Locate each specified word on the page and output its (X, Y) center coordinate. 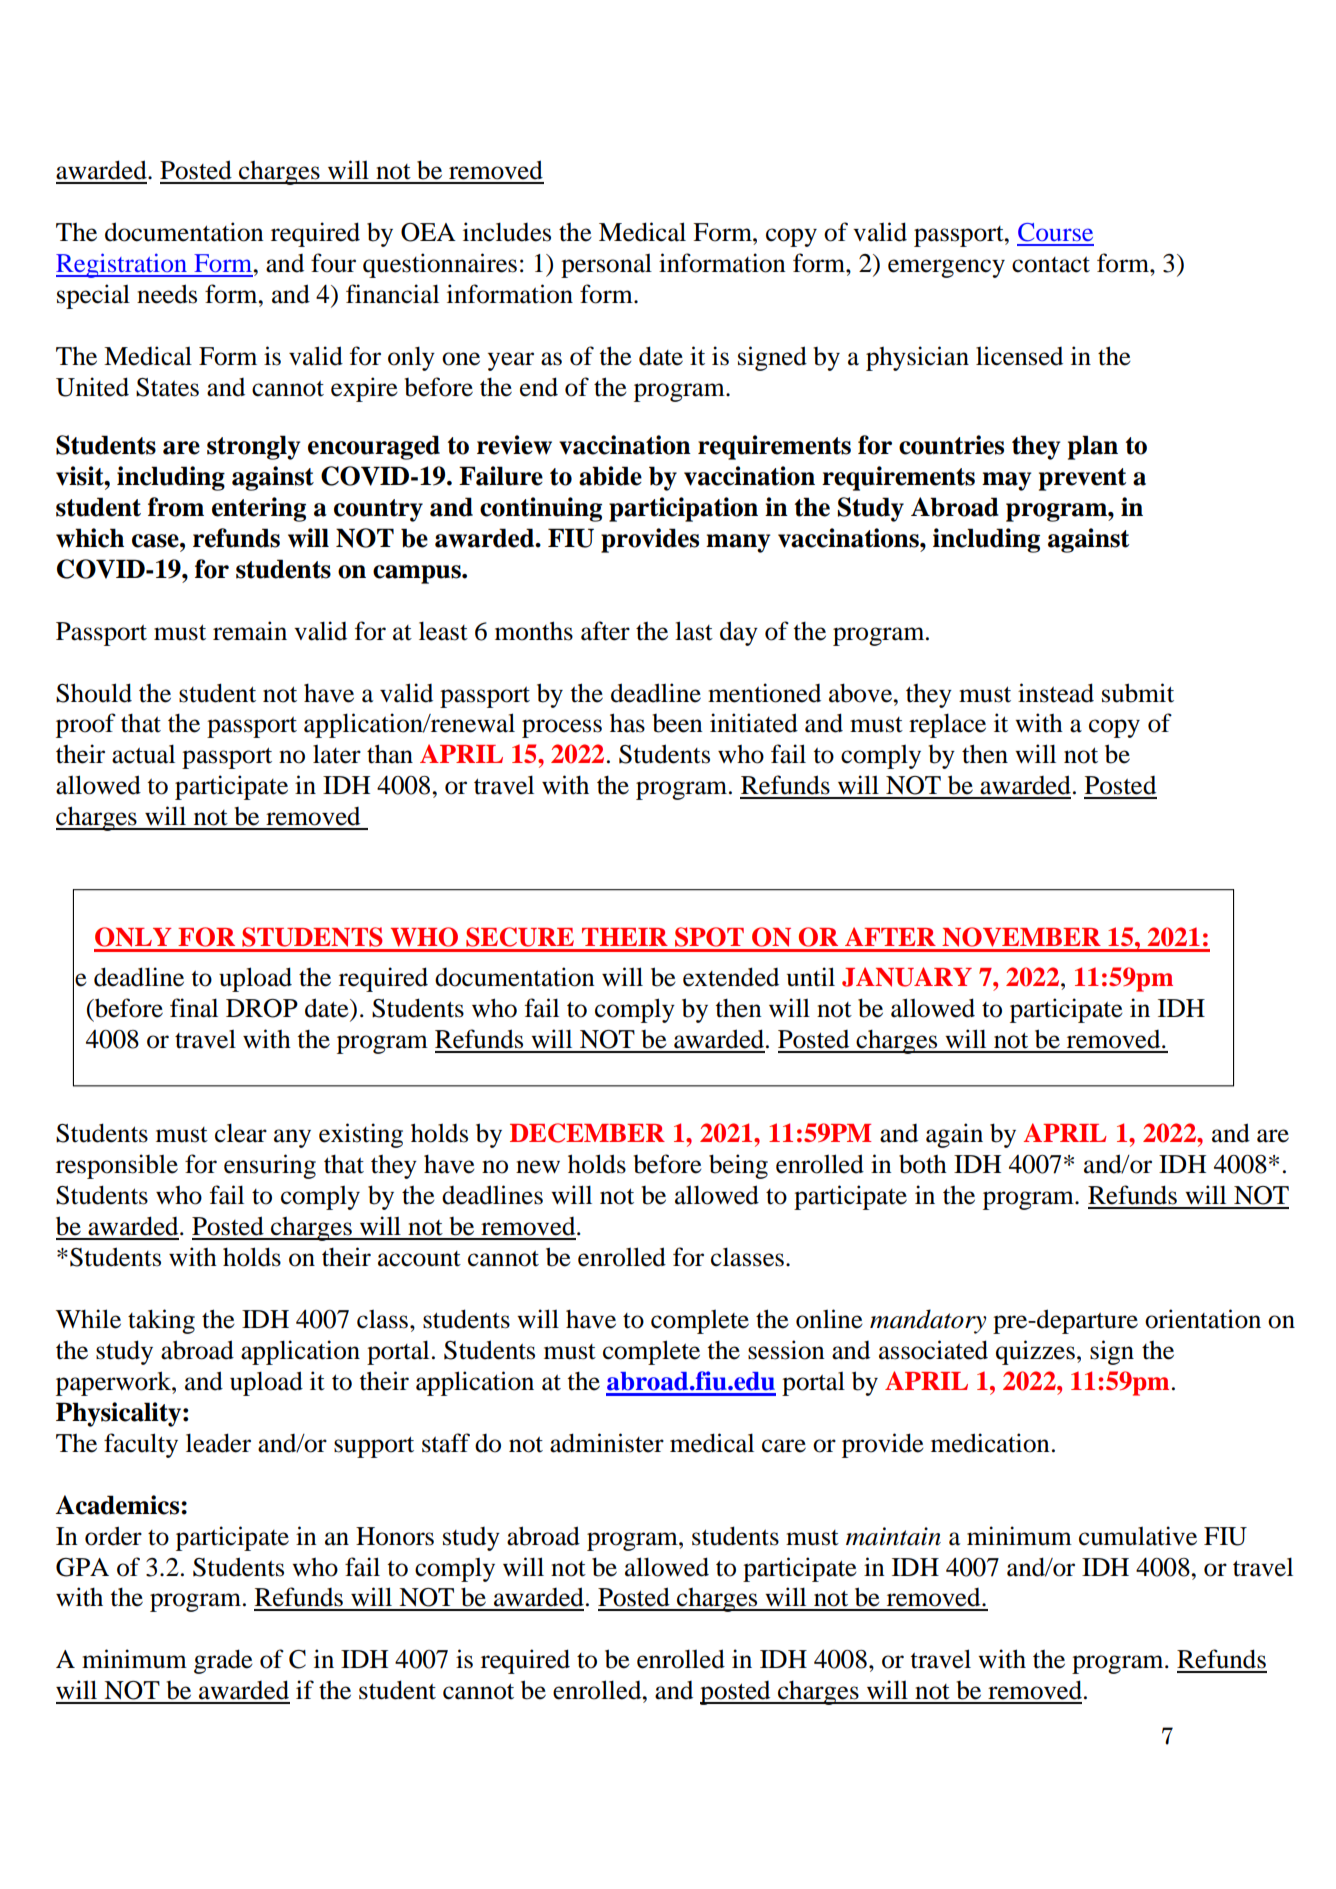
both (923, 1164)
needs (167, 294)
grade (223, 1661)
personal (606, 266)
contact (1051, 265)
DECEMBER (587, 1133)
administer (607, 1443)
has (627, 723)
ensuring (270, 1166)
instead (1056, 693)
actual (143, 754)
